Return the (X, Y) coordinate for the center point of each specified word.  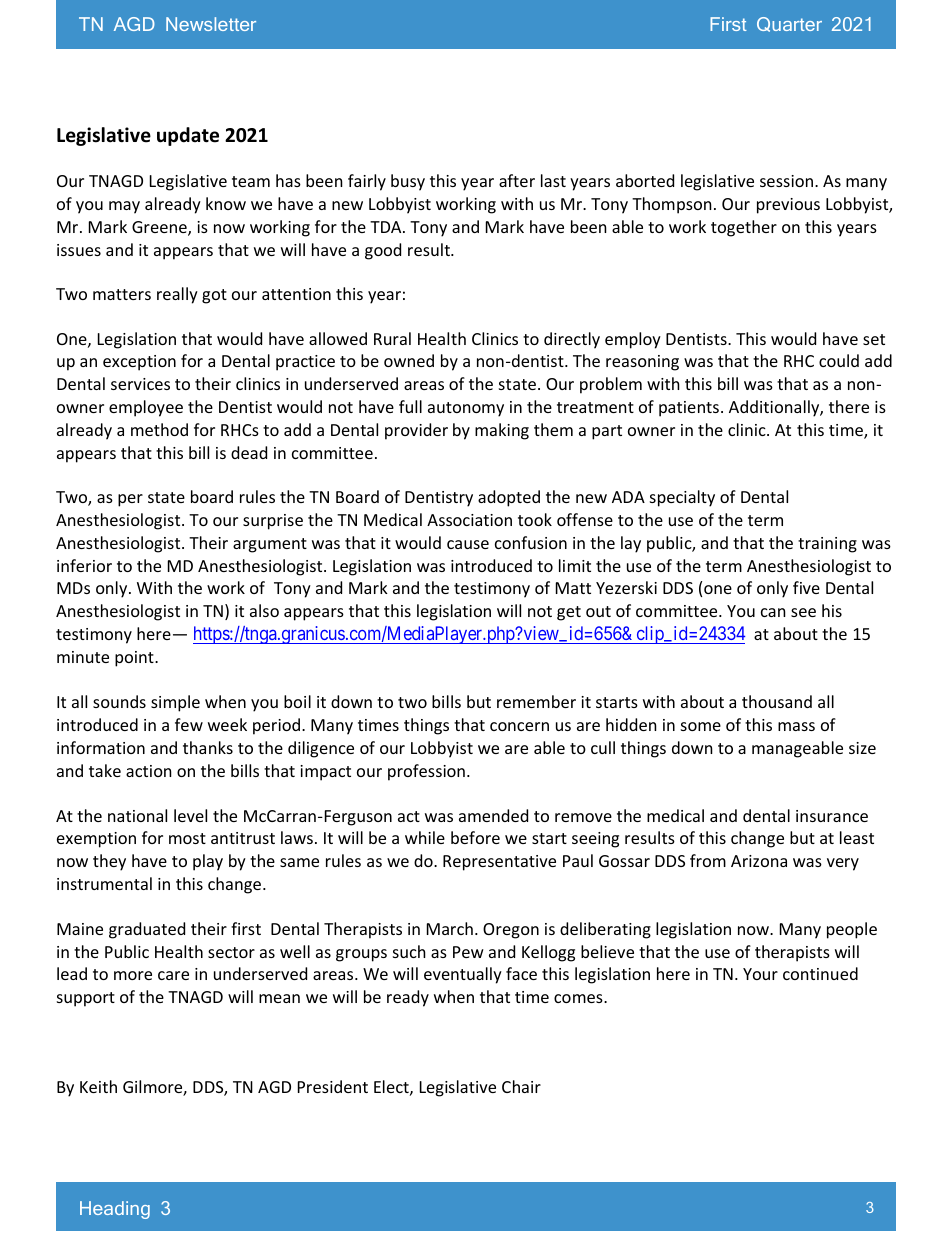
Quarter (789, 24)
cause (468, 544)
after (517, 180)
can (773, 612)
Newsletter (211, 24)
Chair (521, 1086)
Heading (115, 1210)
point (135, 659)
